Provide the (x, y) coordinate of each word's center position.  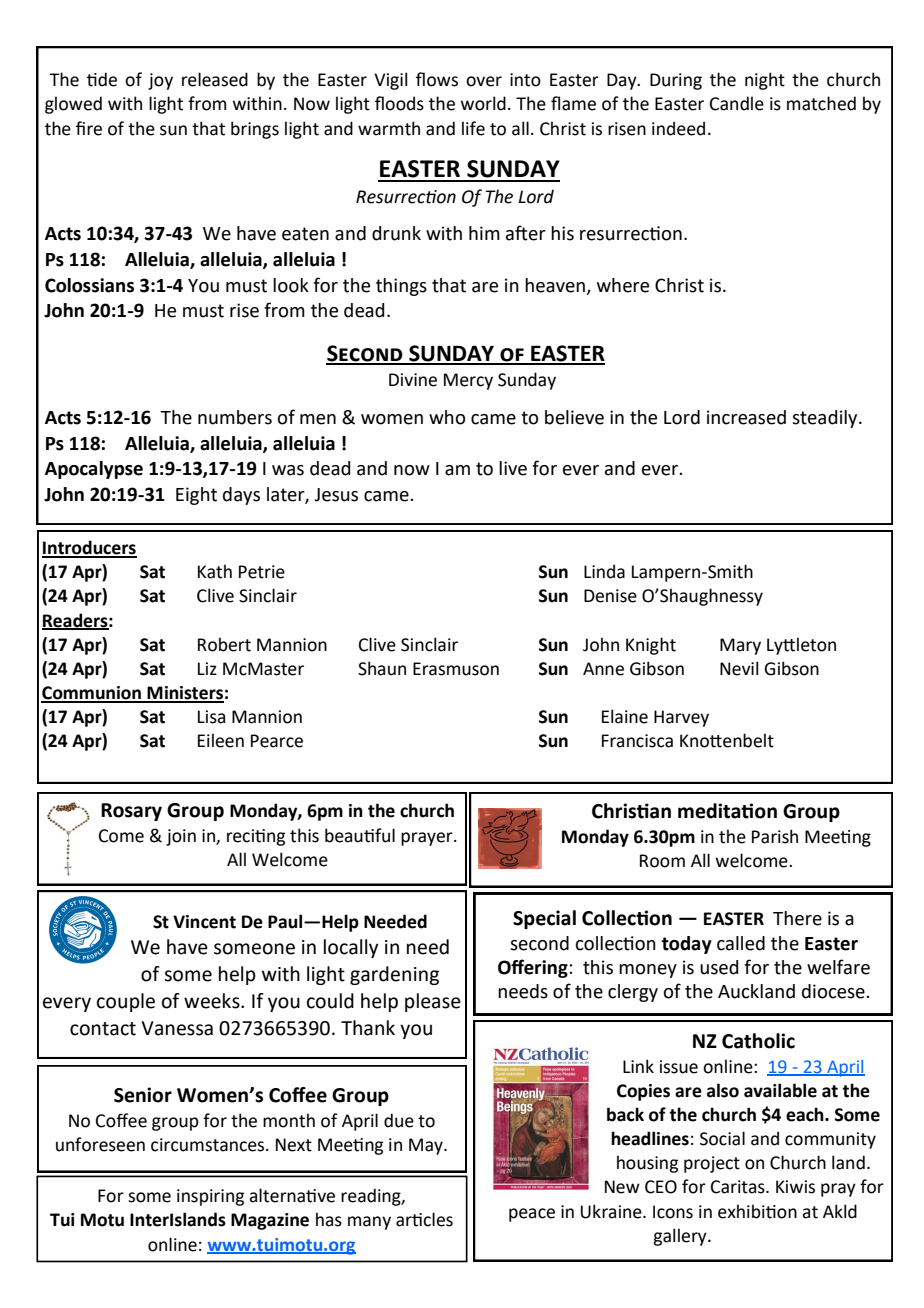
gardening (394, 975)
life (473, 128)
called (741, 943)
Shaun (382, 668)
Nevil (739, 668)
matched (821, 103)
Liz (207, 668)
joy (160, 81)
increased (746, 417)
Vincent (204, 922)
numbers (235, 417)
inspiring (210, 1197)
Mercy (468, 381)
